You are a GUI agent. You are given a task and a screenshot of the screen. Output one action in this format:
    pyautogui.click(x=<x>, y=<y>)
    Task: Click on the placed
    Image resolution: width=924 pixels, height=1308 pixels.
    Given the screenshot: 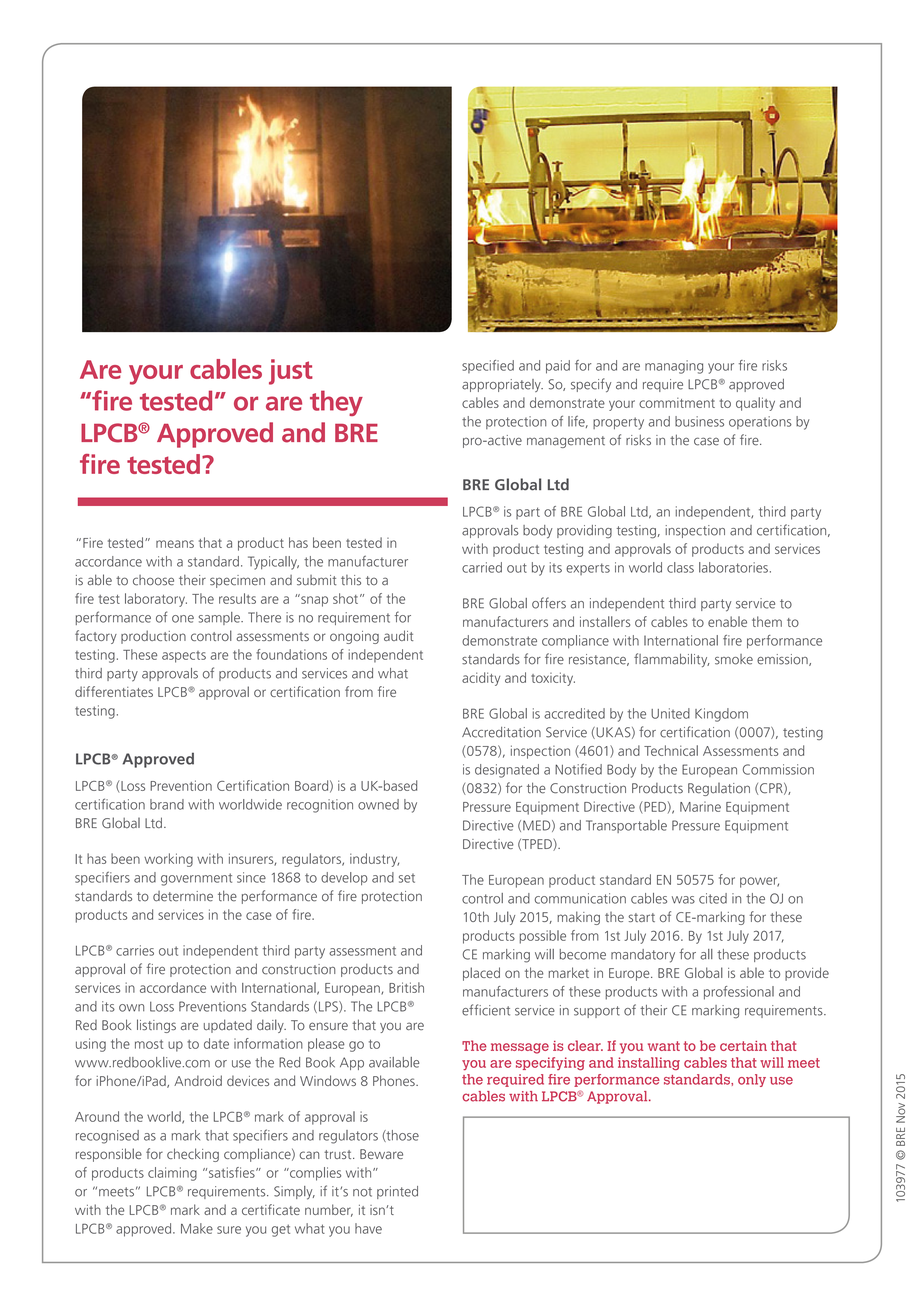 What is the action you would take?
    pyautogui.click(x=481, y=974)
